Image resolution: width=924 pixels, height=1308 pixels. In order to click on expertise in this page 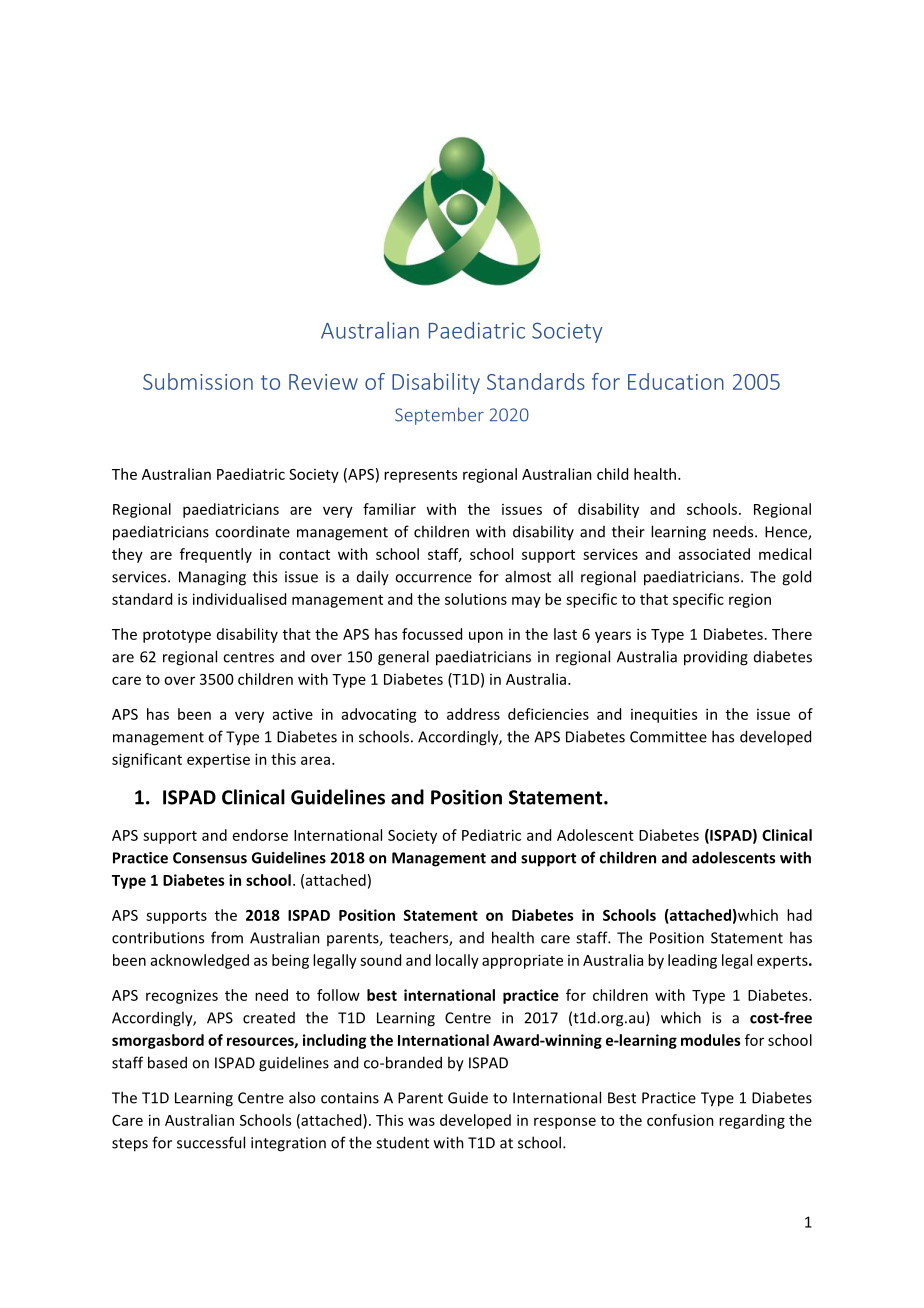, I will do `click(218, 760)`.
